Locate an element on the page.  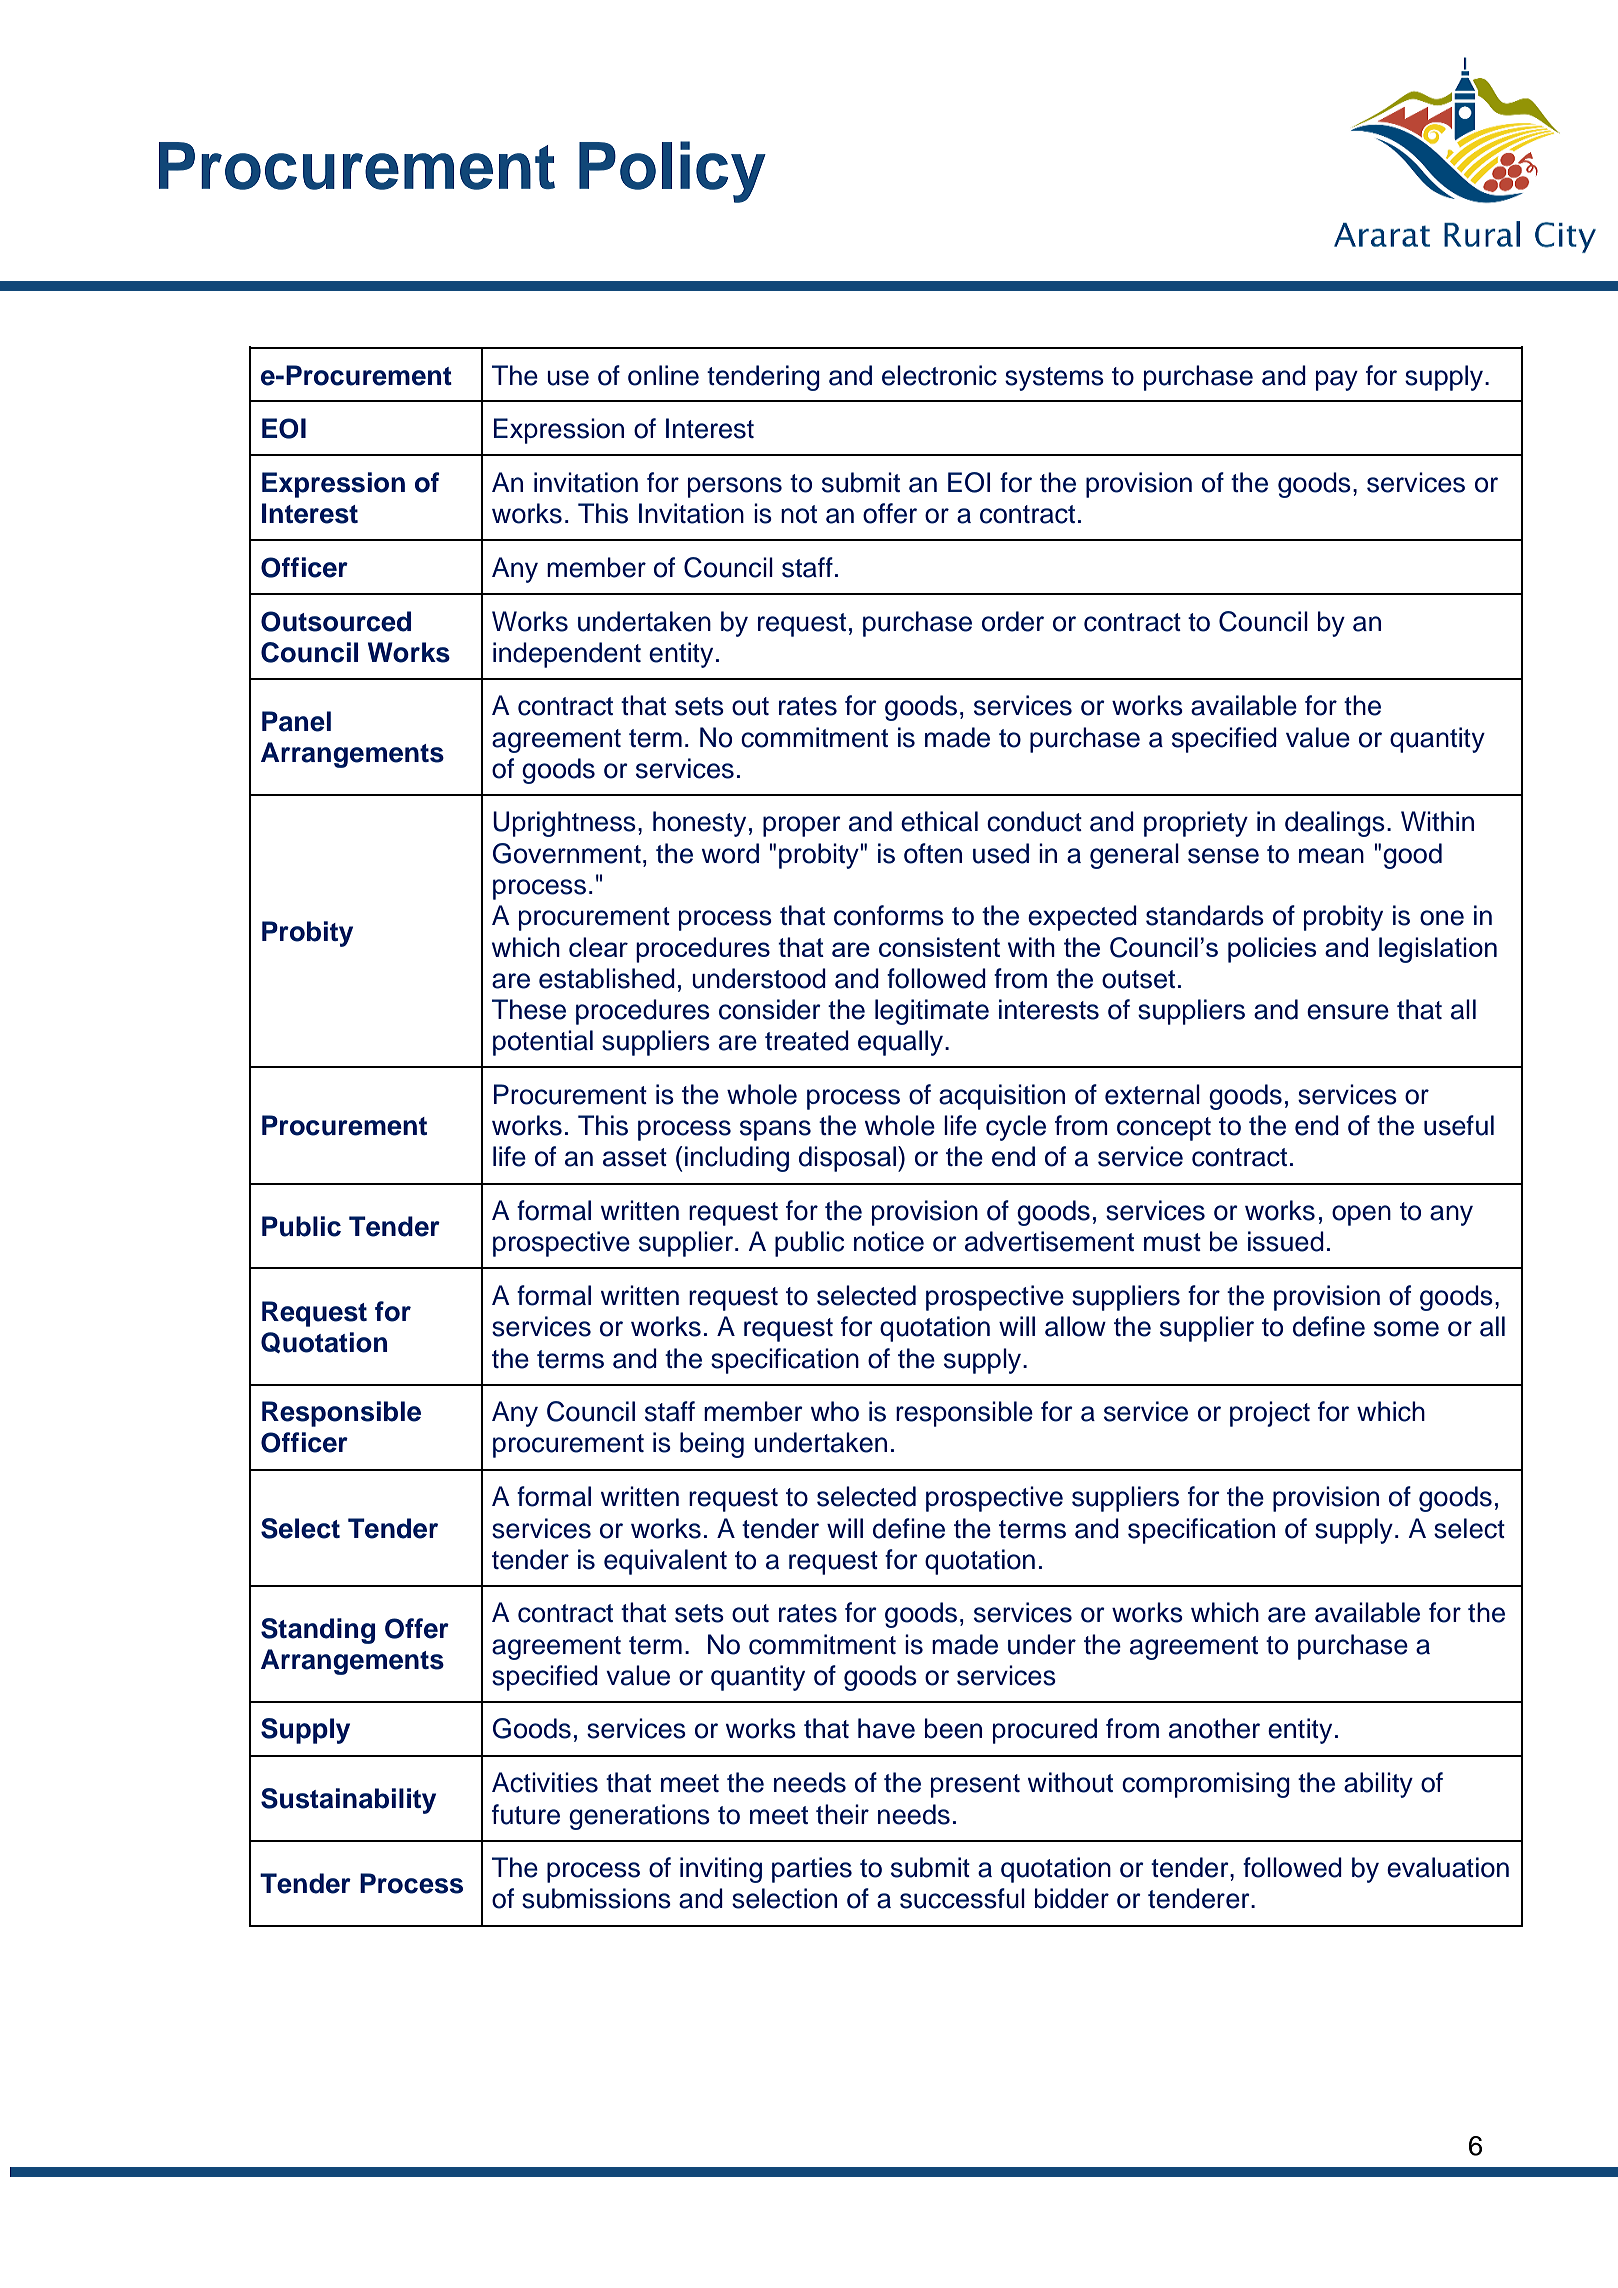
asset is located at coordinates (635, 1157).
